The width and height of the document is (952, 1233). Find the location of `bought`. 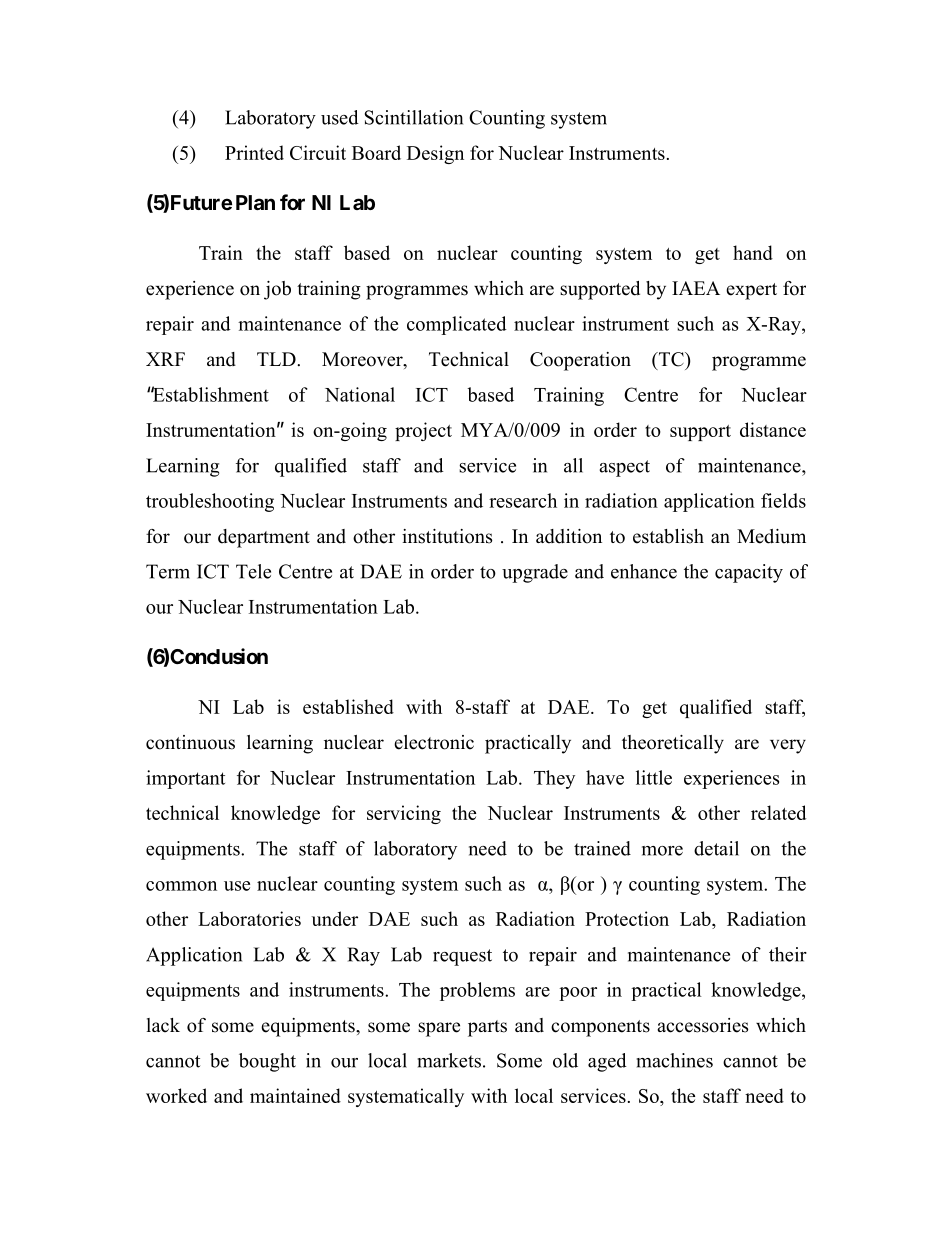

bought is located at coordinates (267, 1062).
